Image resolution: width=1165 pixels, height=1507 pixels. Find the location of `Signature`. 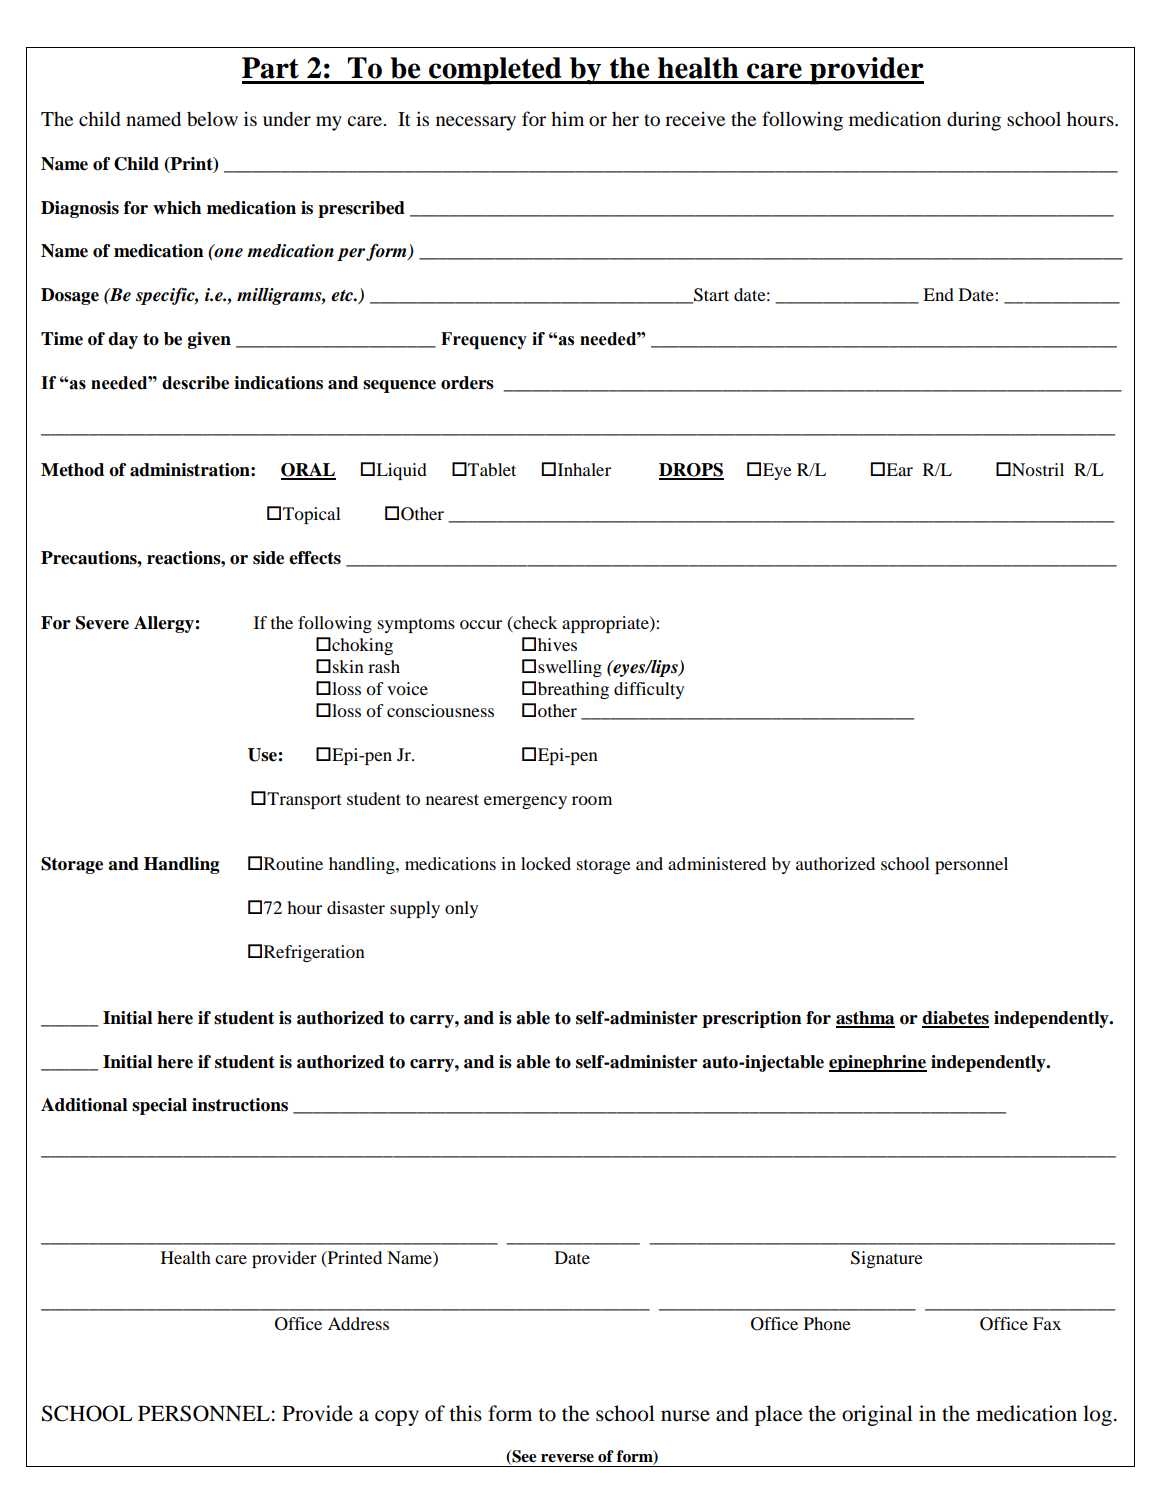

Signature is located at coordinates (887, 1259).
